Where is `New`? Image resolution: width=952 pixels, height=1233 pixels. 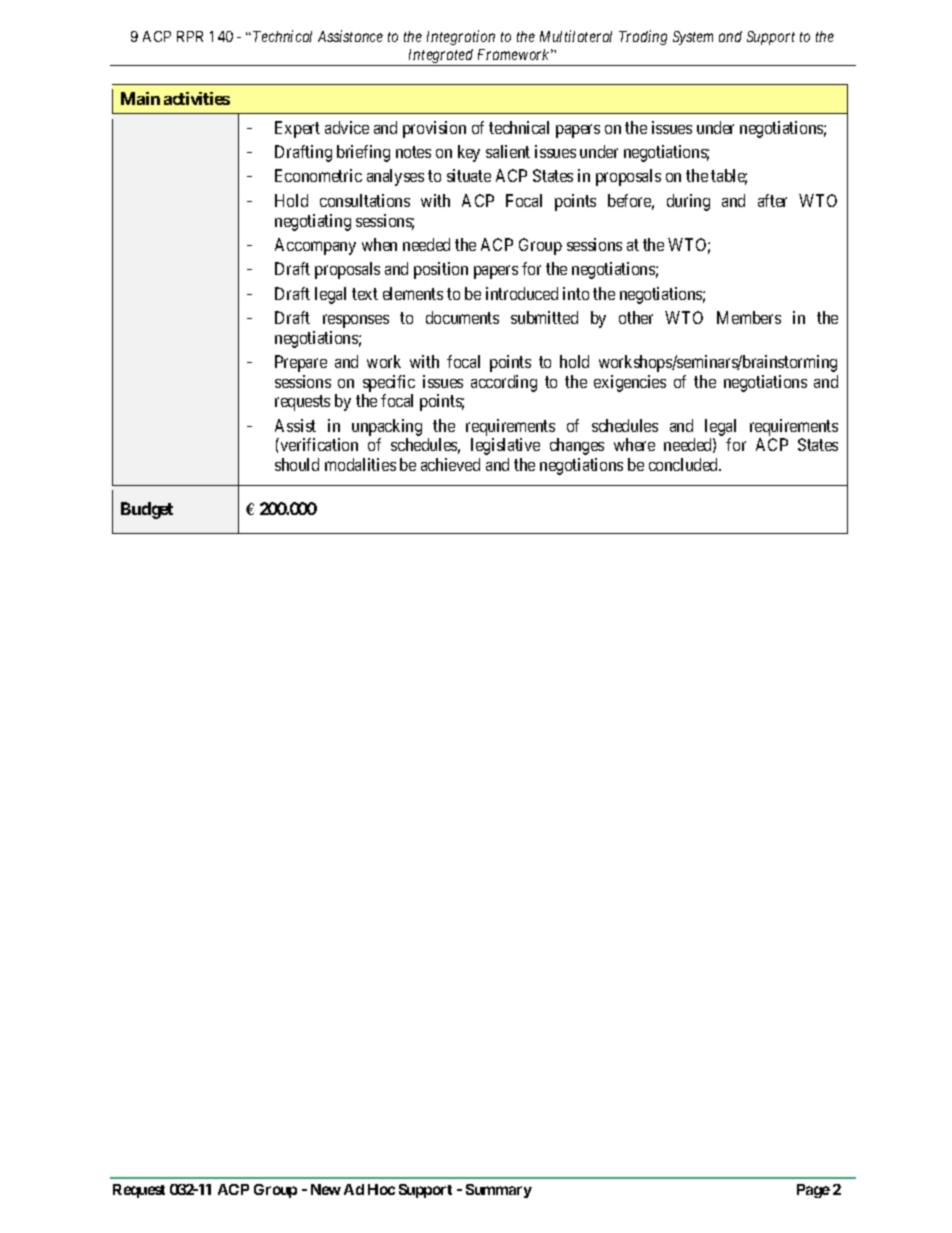 New is located at coordinates (326, 1189).
